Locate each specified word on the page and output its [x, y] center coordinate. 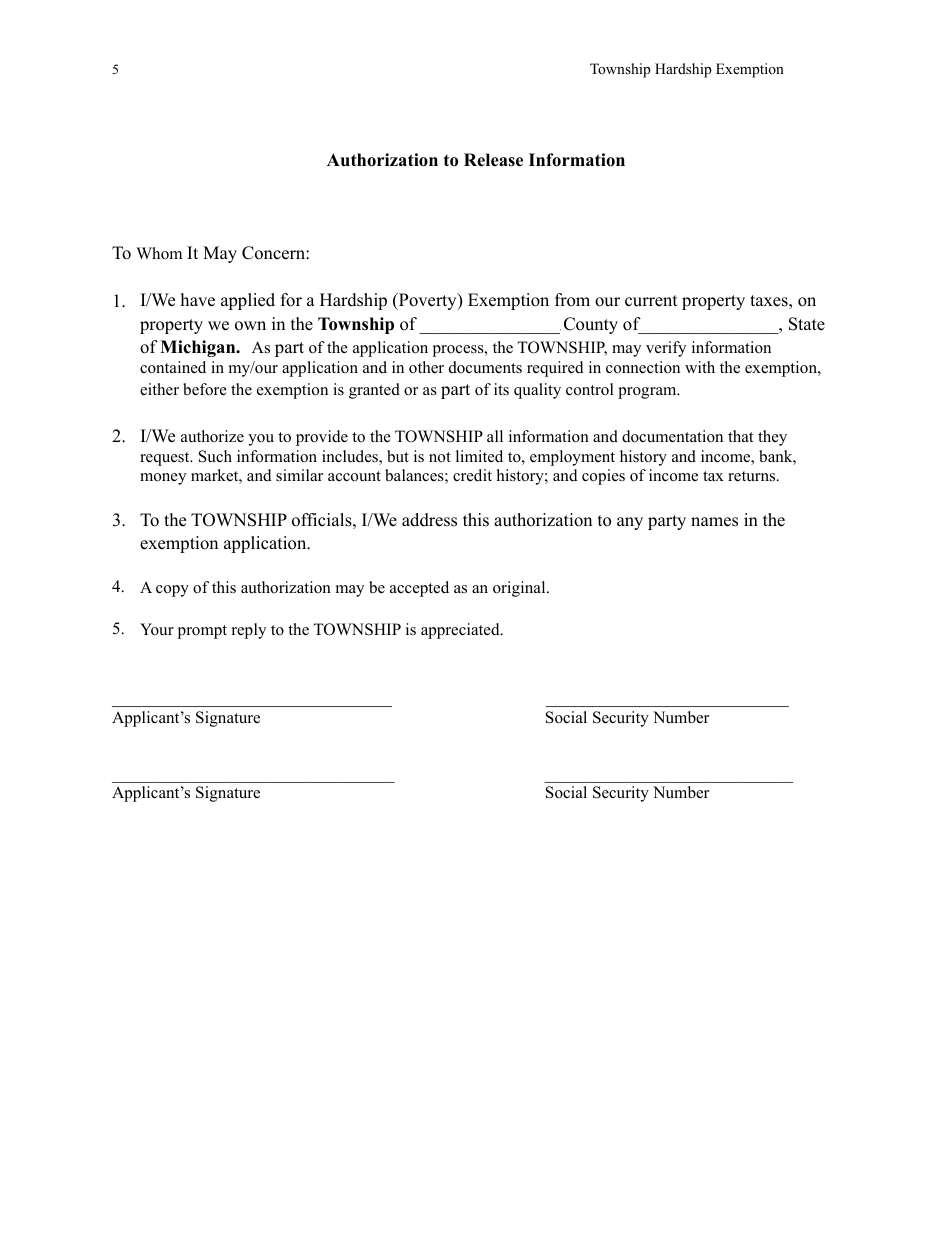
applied [248, 301]
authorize [212, 436]
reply [249, 631]
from [572, 300]
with [700, 367]
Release [493, 160]
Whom [159, 253]
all [495, 436]
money [163, 479]
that [740, 436]
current [651, 301]
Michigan [199, 348]
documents [485, 367]
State [807, 324]
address [429, 520]
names [714, 522]
